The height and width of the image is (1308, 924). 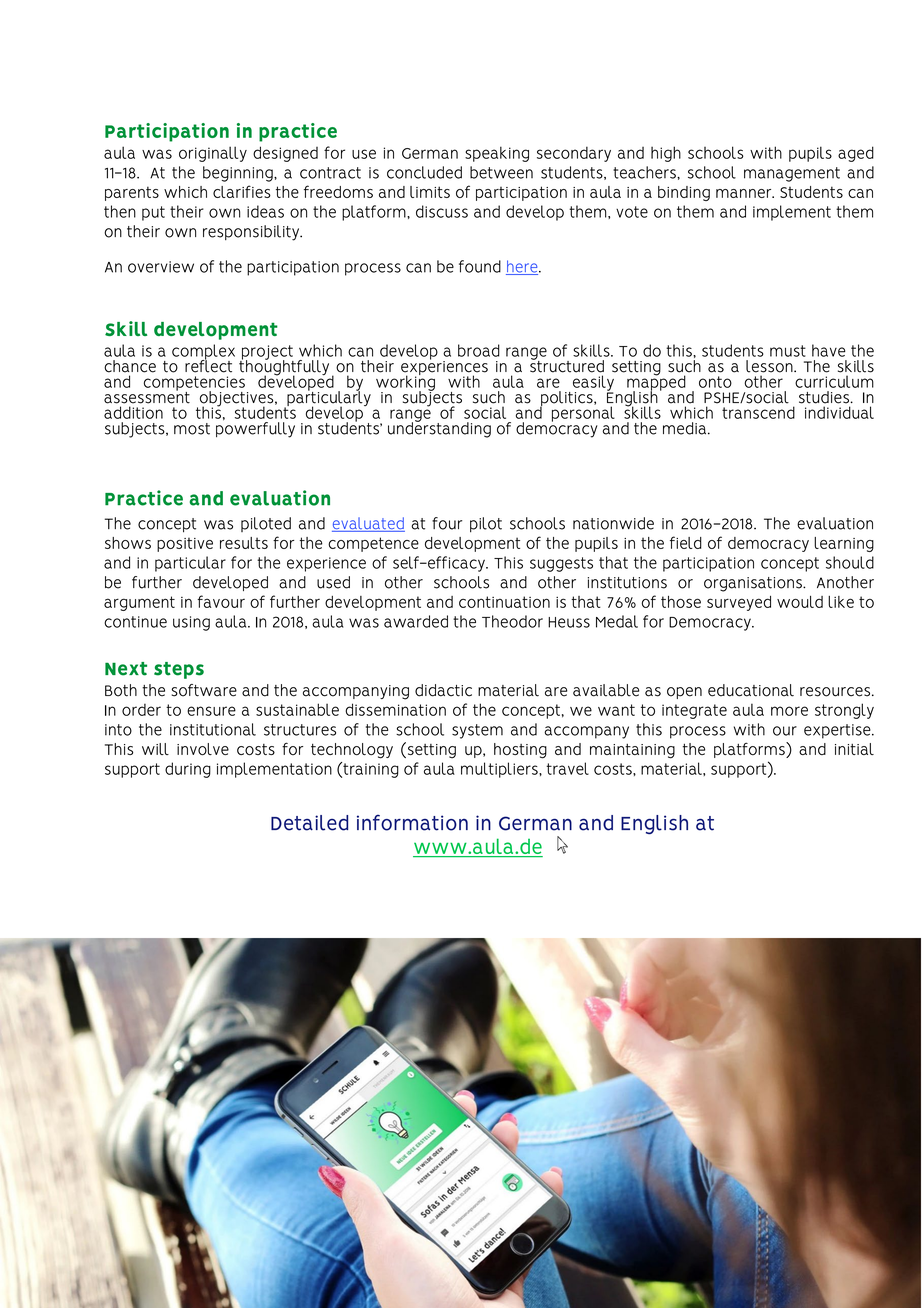 I want to click on broad, so click(x=479, y=350).
